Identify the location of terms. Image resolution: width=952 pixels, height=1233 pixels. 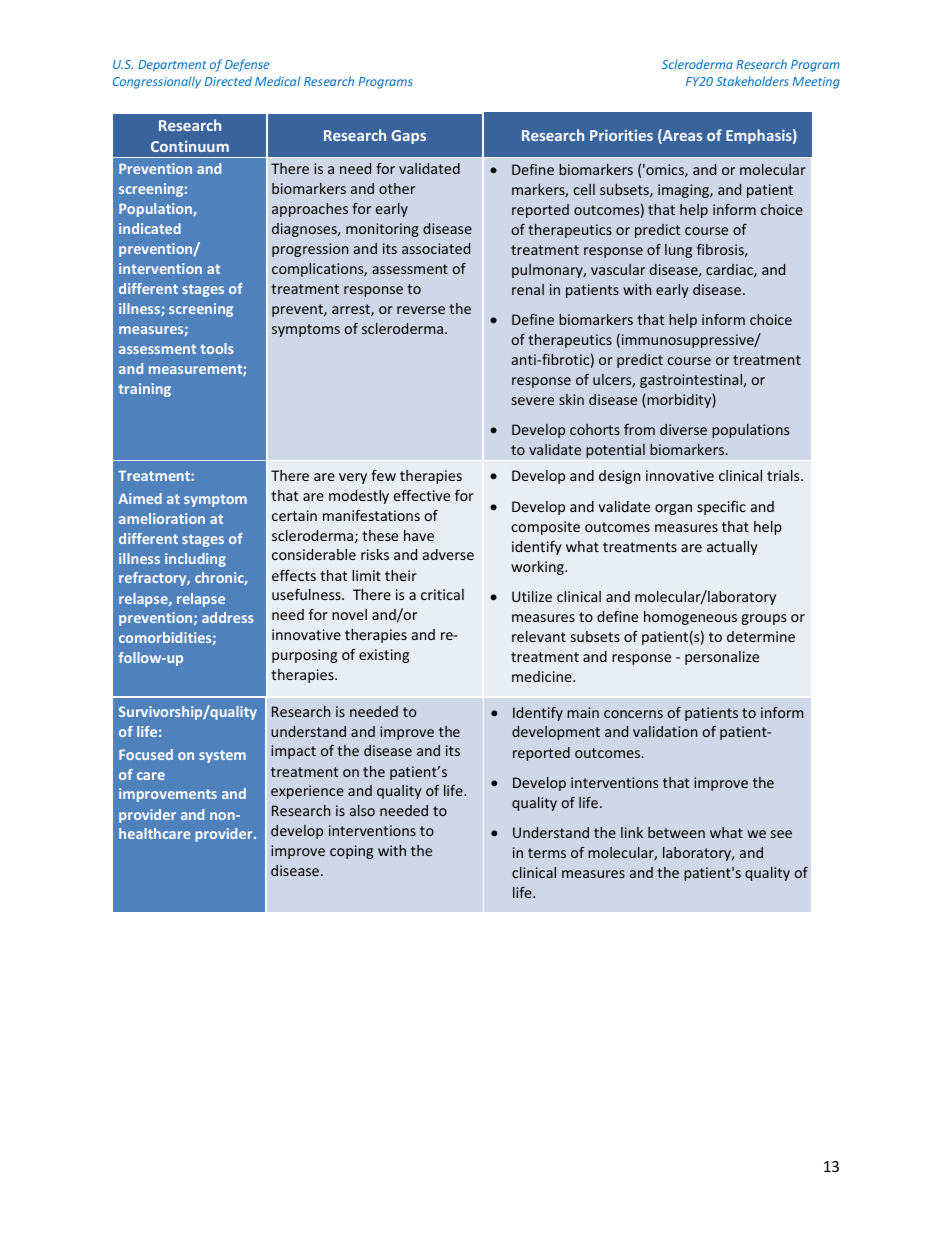
(547, 853).
